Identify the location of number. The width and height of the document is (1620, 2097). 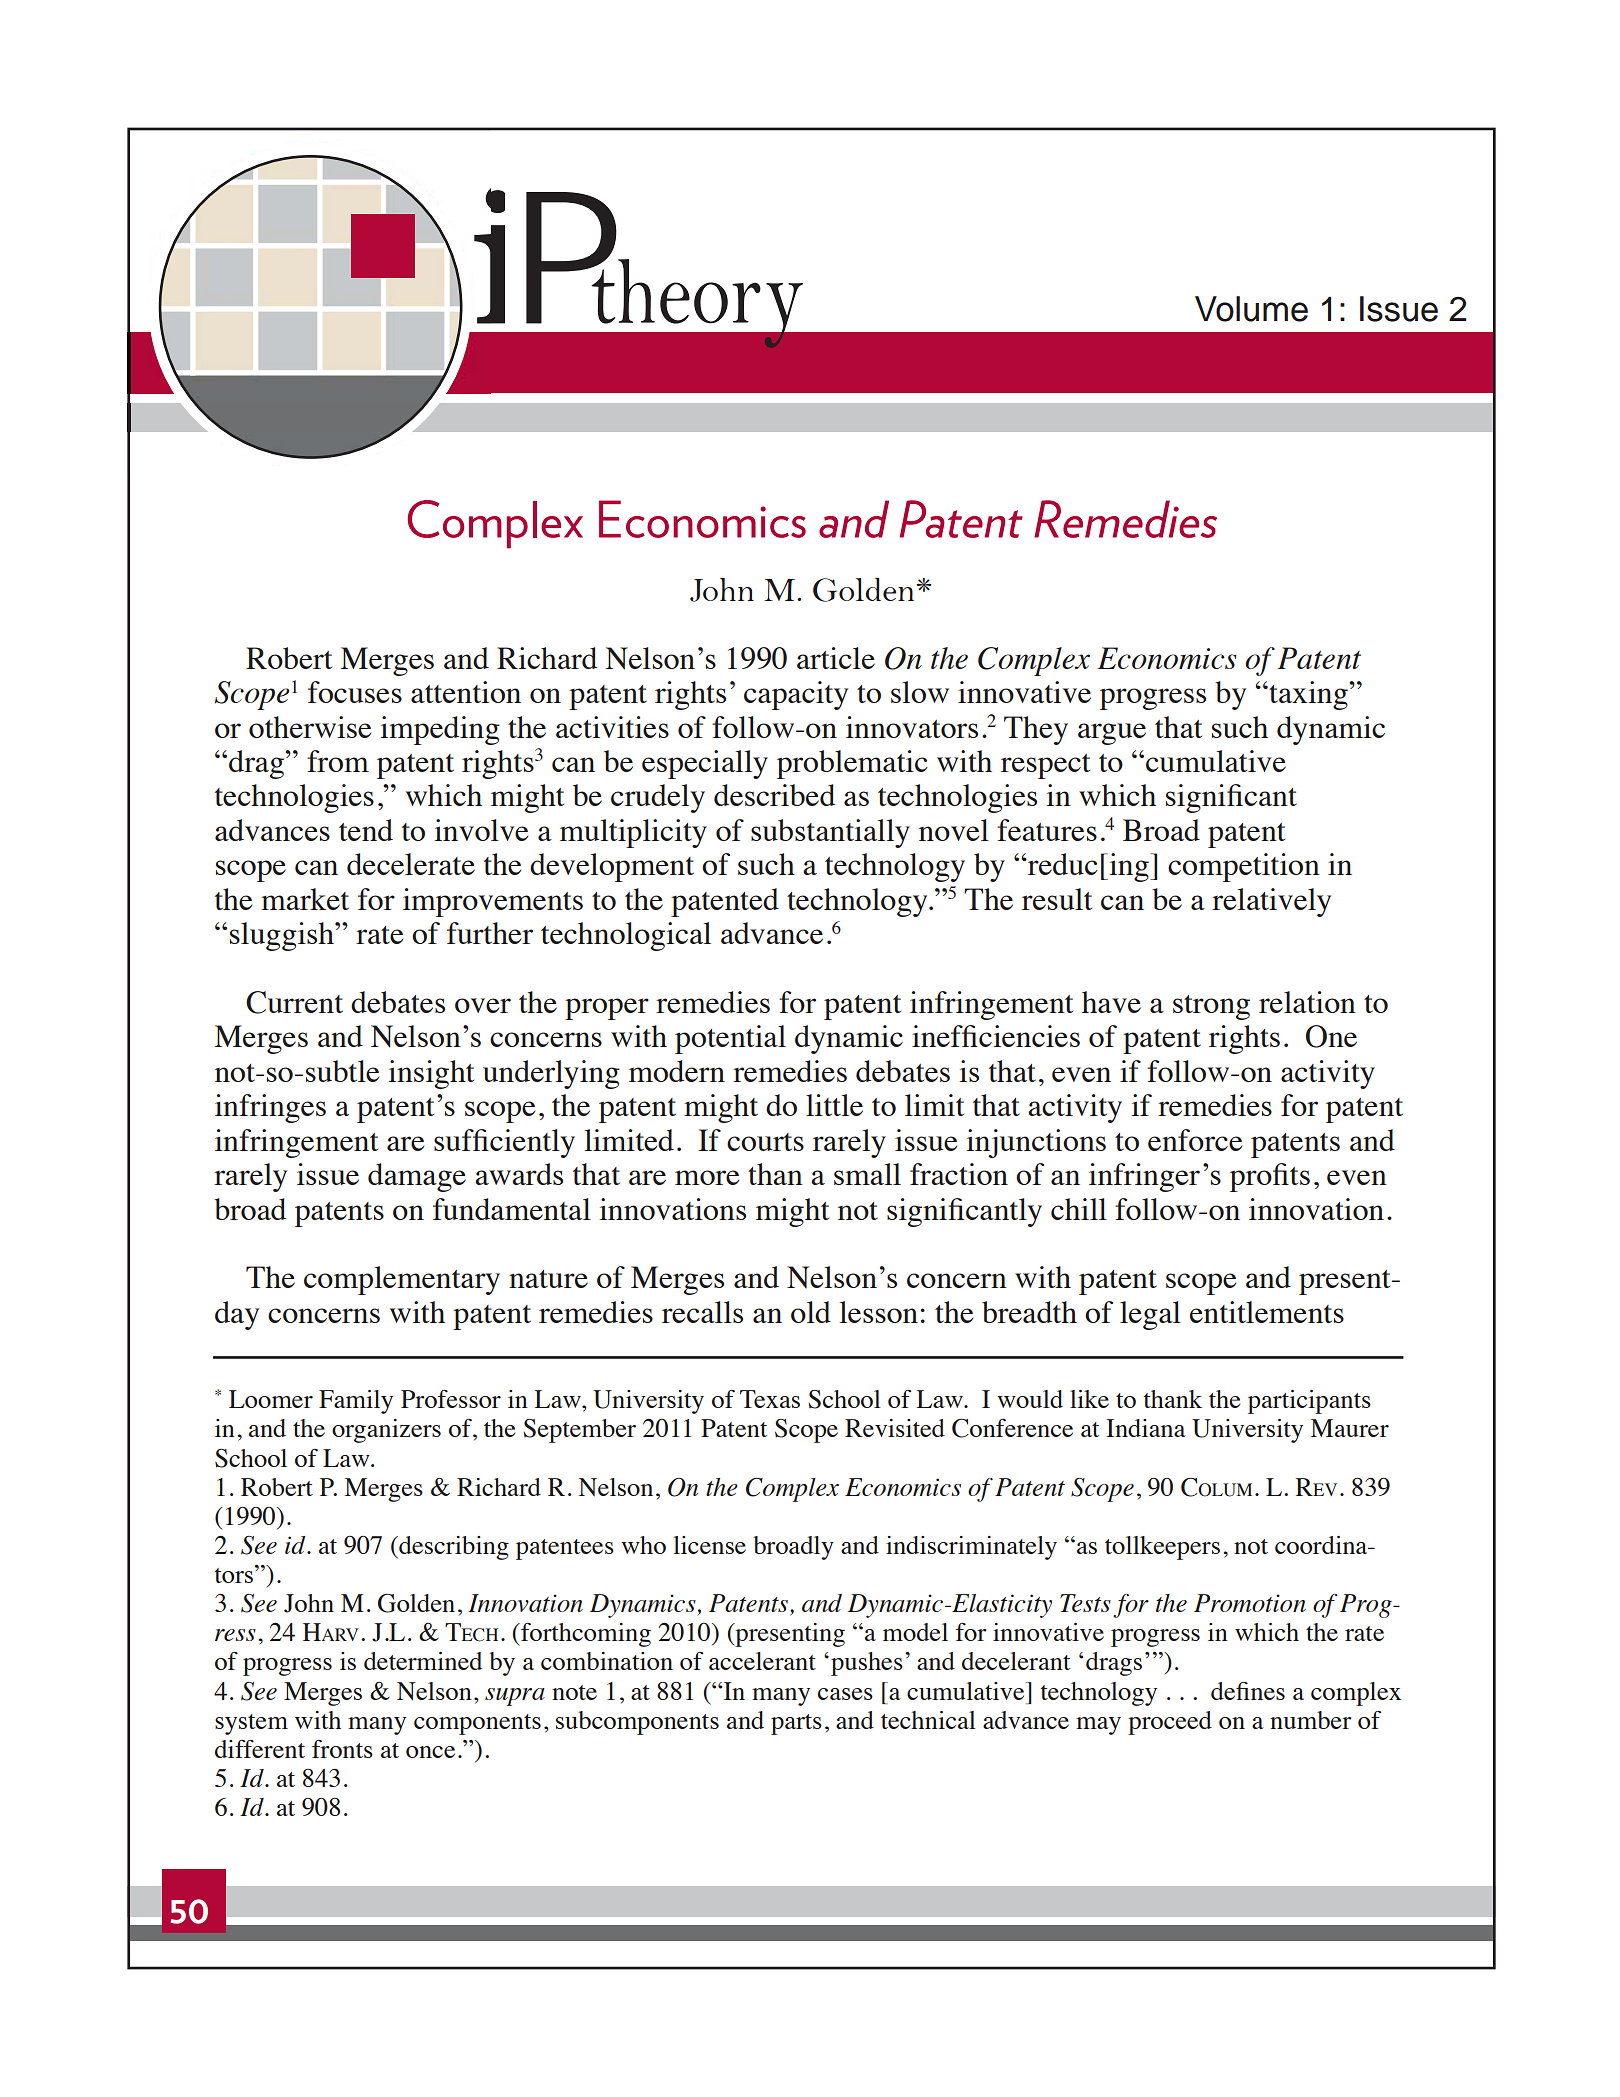
(1311, 1720).
